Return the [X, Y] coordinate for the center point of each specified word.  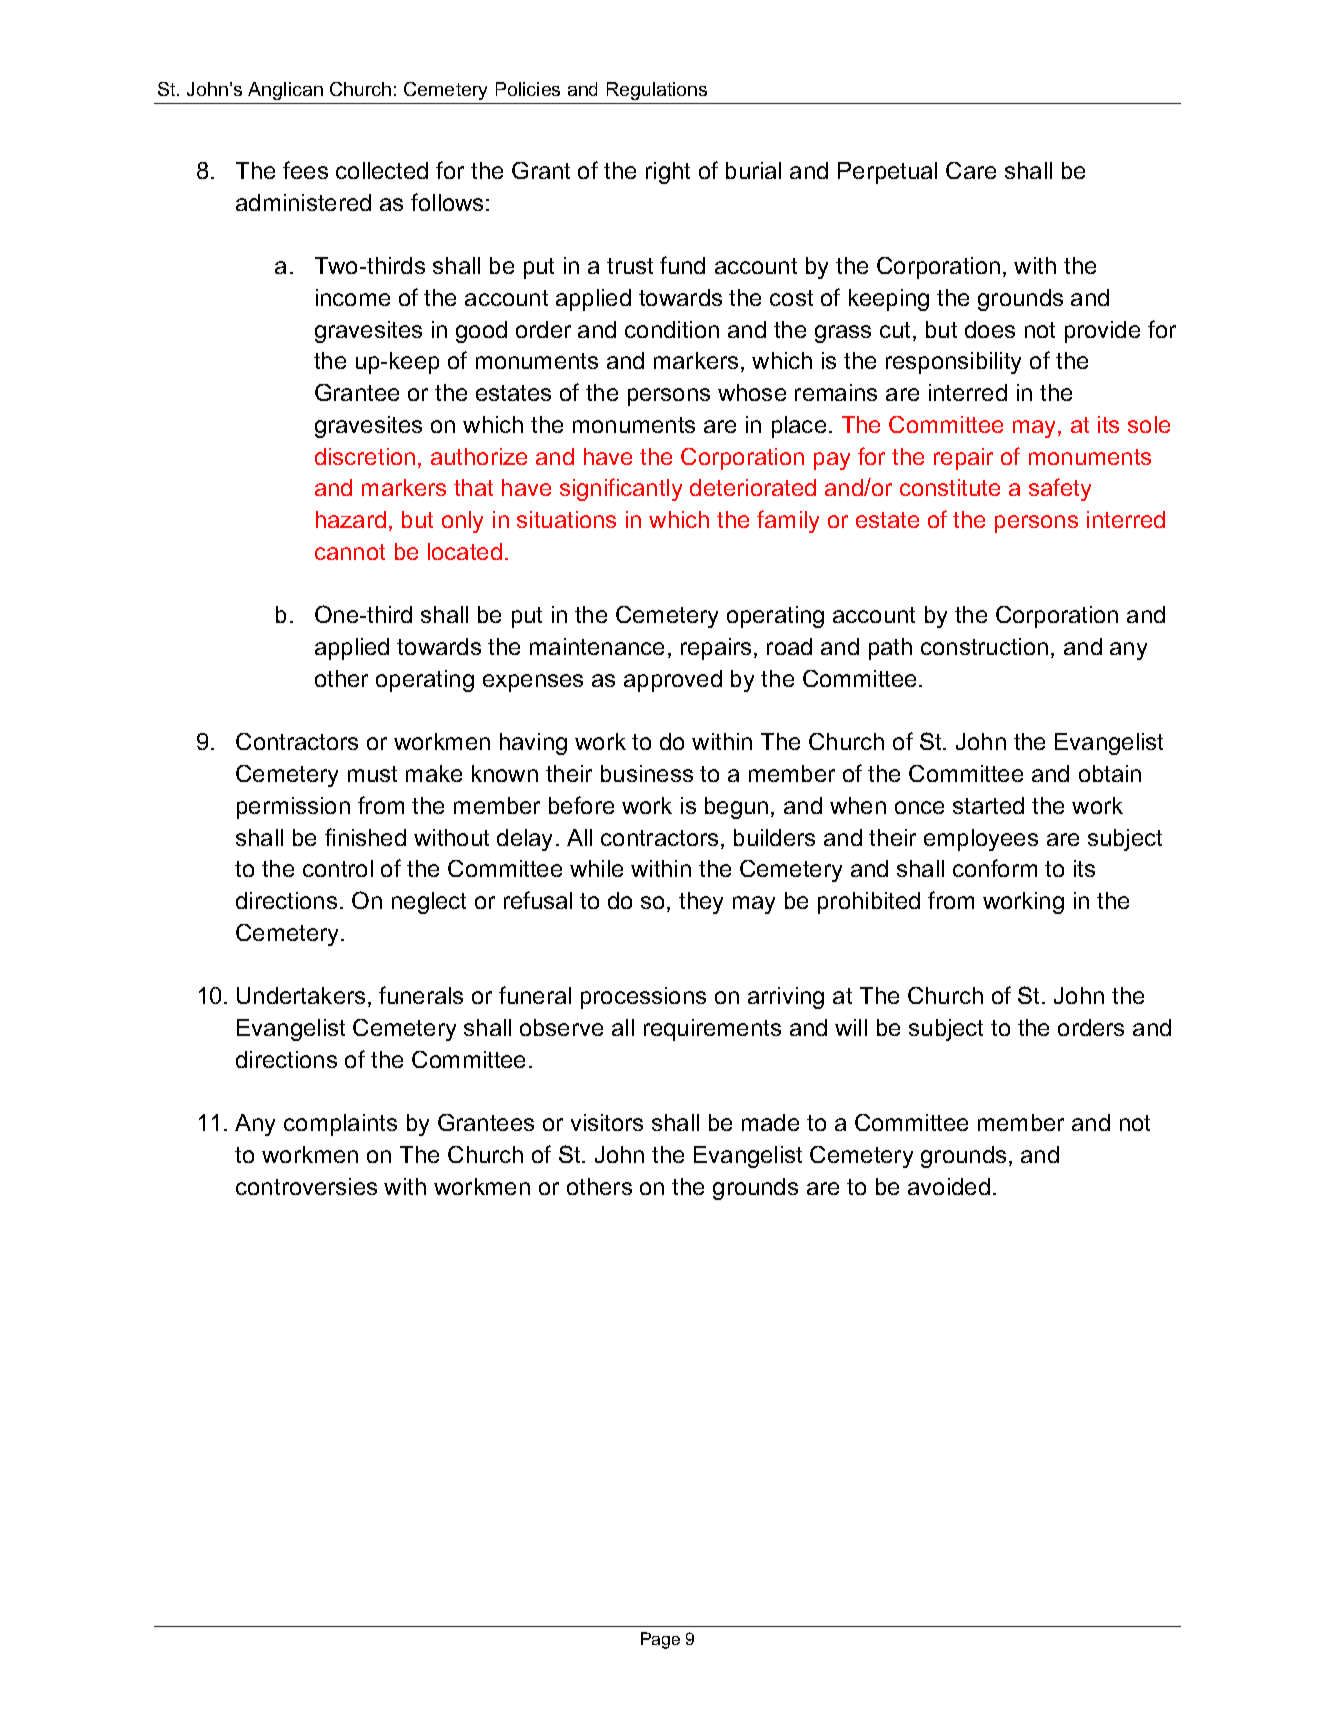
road [789, 646]
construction [984, 646]
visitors [607, 1122]
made [770, 1122]
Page [660, 1640]
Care [971, 170]
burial [753, 170]
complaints [340, 1125]
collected [382, 170]
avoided [949, 1186]
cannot [350, 552]
